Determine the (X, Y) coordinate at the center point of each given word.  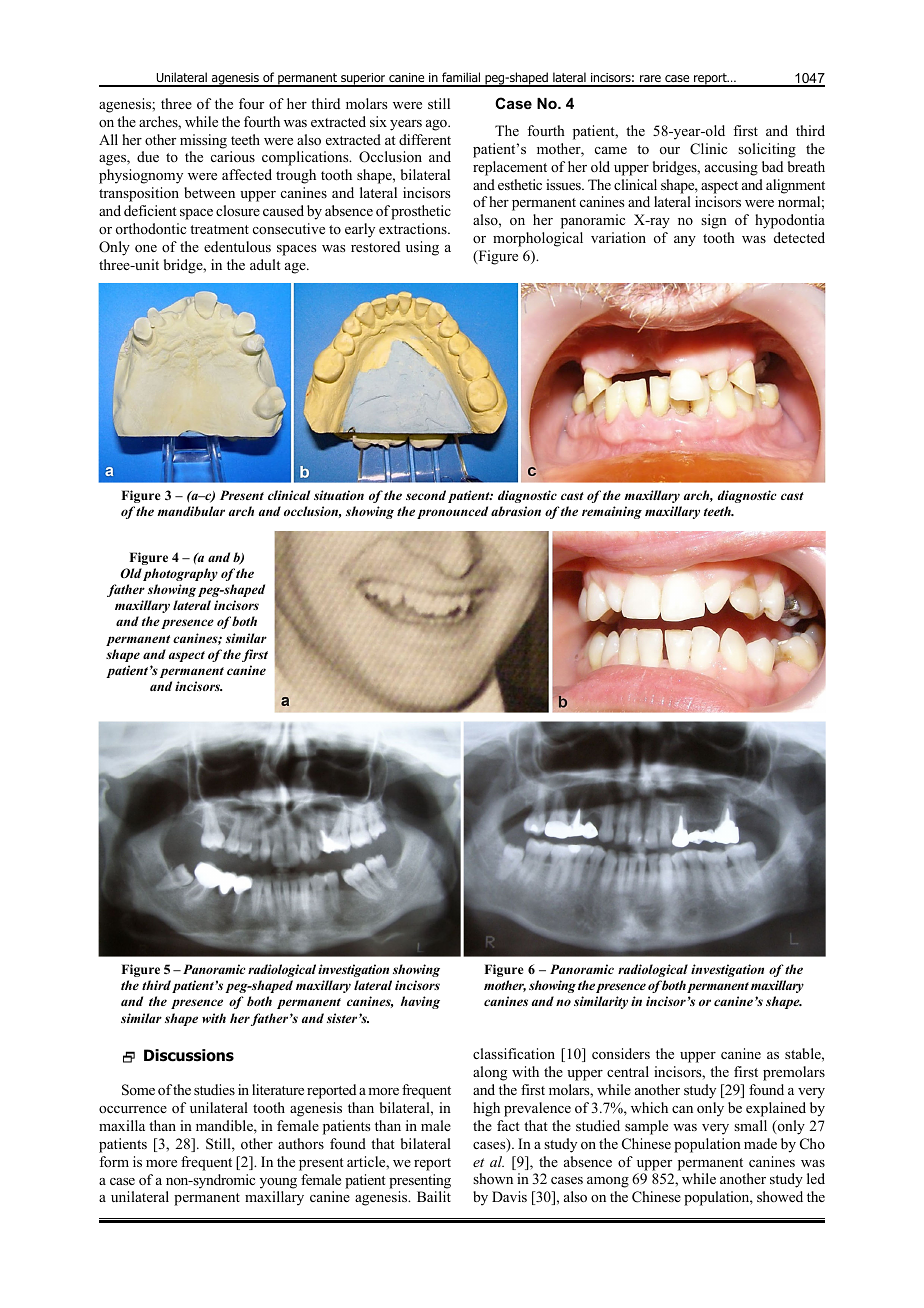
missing (203, 141)
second (426, 495)
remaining (612, 512)
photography (180, 574)
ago (437, 125)
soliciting (767, 150)
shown (493, 1179)
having (420, 1002)
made (760, 1143)
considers (621, 1053)
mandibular (191, 511)
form (114, 1161)
